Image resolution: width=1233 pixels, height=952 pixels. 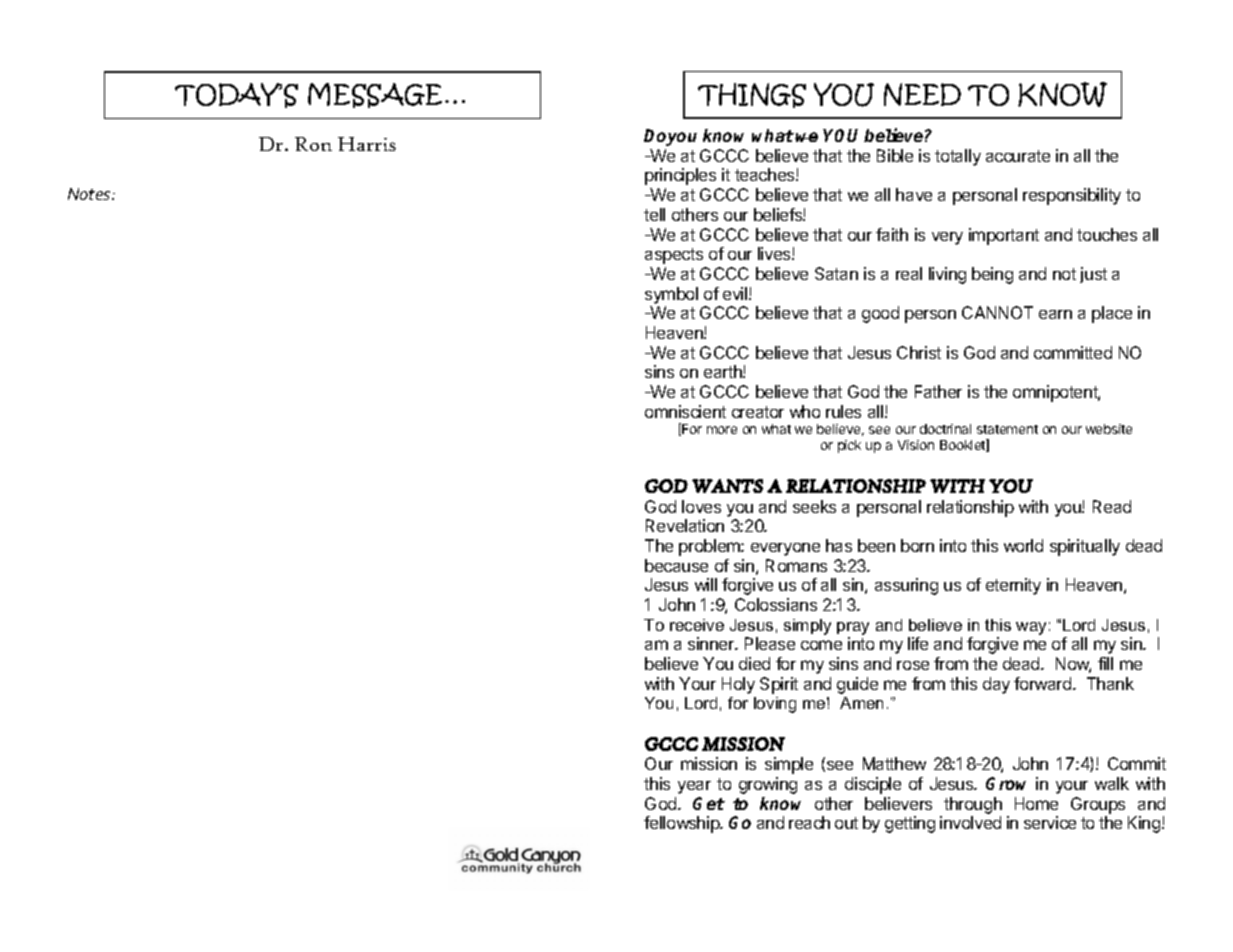 I want to click on Notes, so click(x=90, y=194).
